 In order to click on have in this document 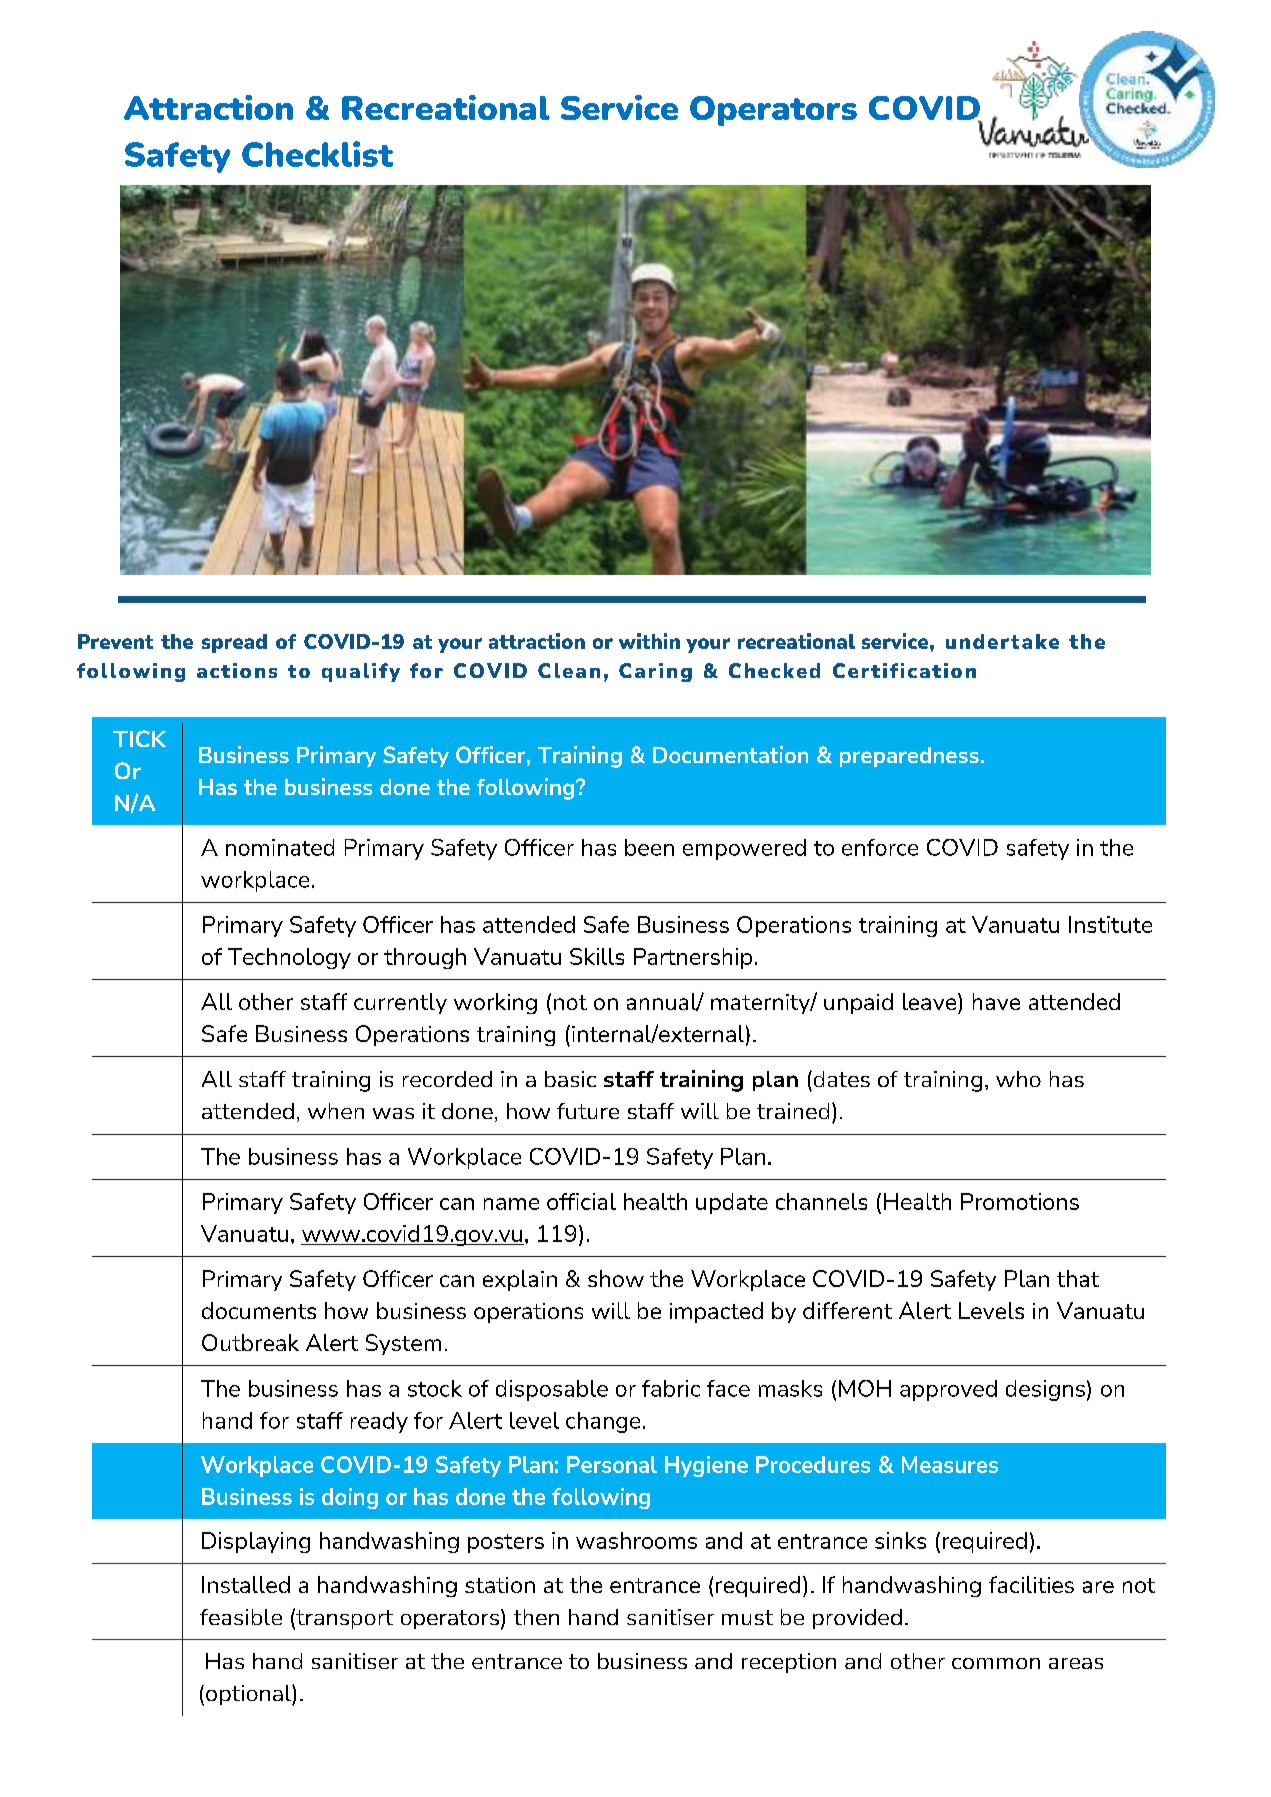, I will do `click(996, 1001)`.
